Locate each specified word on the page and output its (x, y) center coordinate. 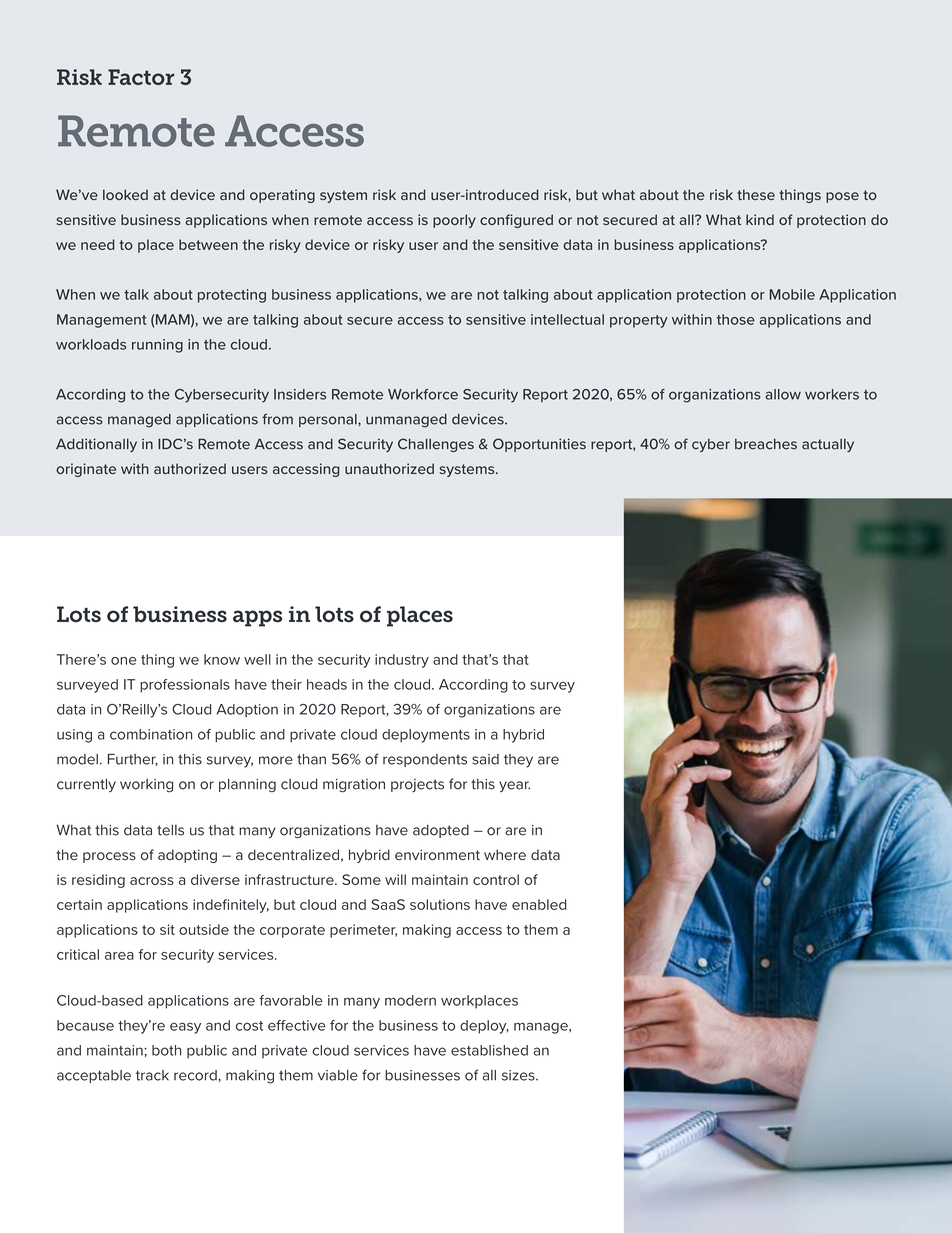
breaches (766, 444)
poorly (454, 221)
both (166, 1050)
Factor (141, 77)
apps (257, 618)
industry (402, 661)
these (756, 194)
